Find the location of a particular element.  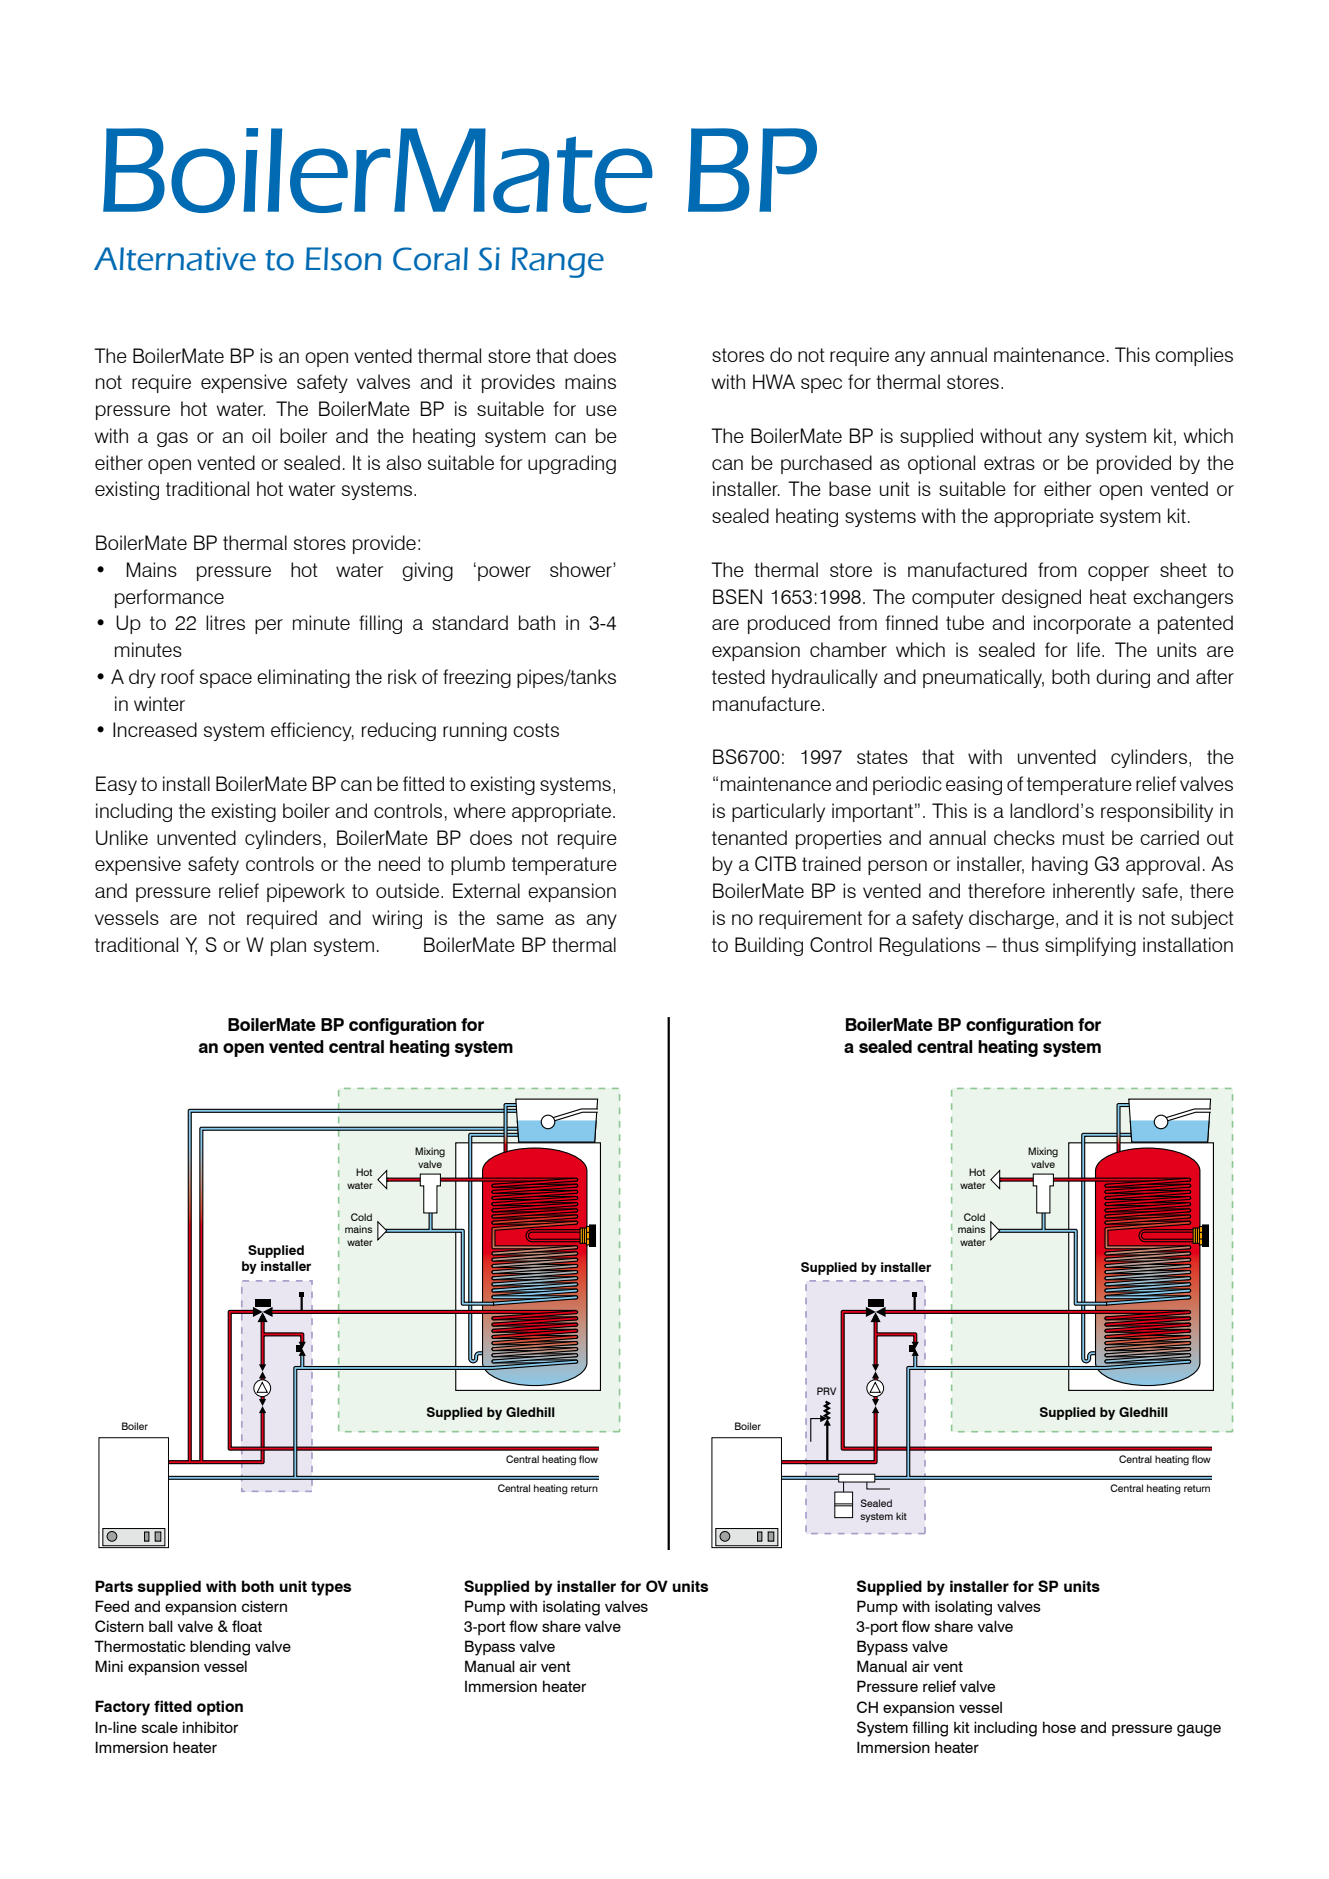

plan is located at coordinates (288, 946).
